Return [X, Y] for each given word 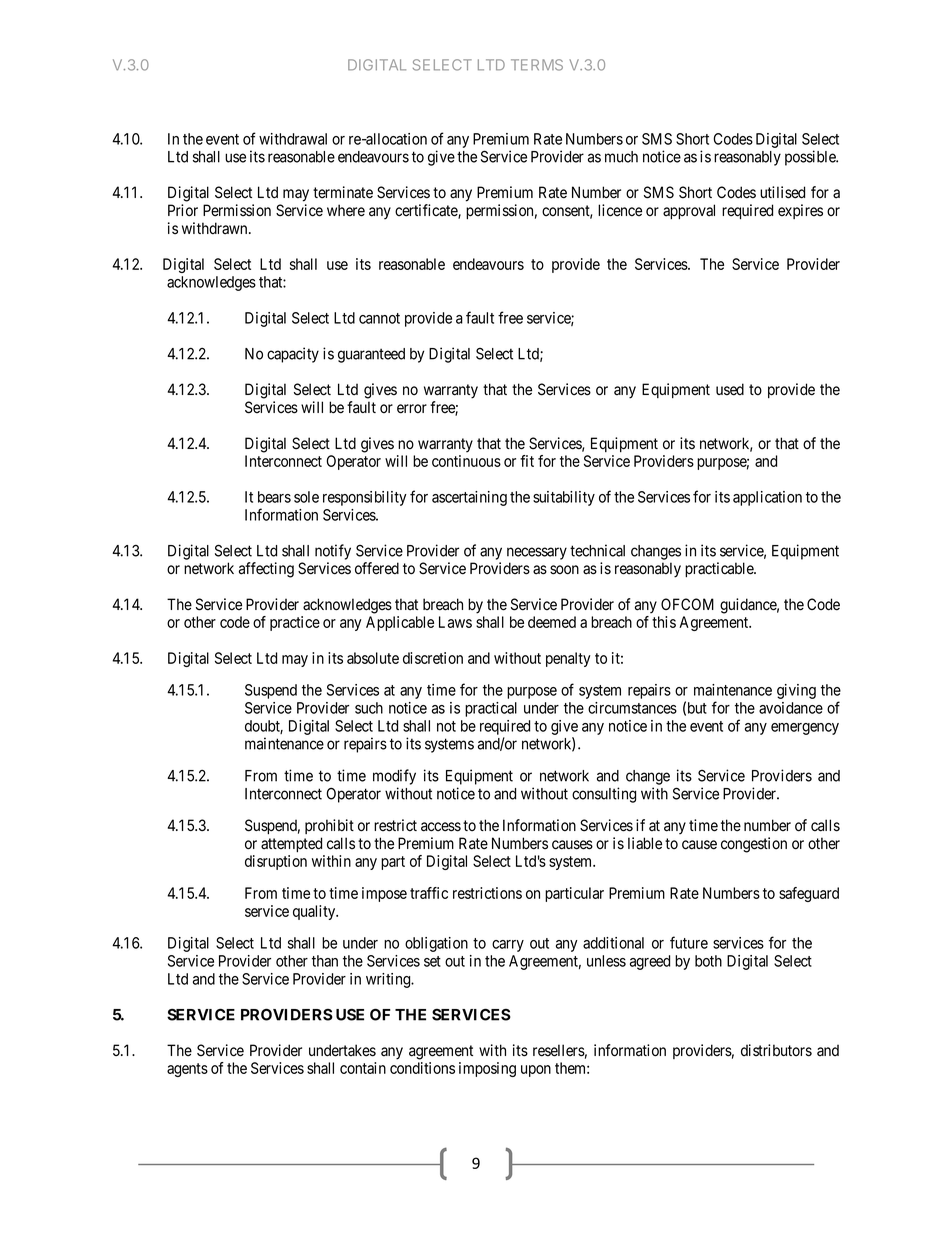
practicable [720, 569]
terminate [343, 192]
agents [187, 1070]
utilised [782, 192]
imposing [487, 1069]
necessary [537, 553]
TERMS [537, 65]
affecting [266, 570]
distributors [776, 1050]
